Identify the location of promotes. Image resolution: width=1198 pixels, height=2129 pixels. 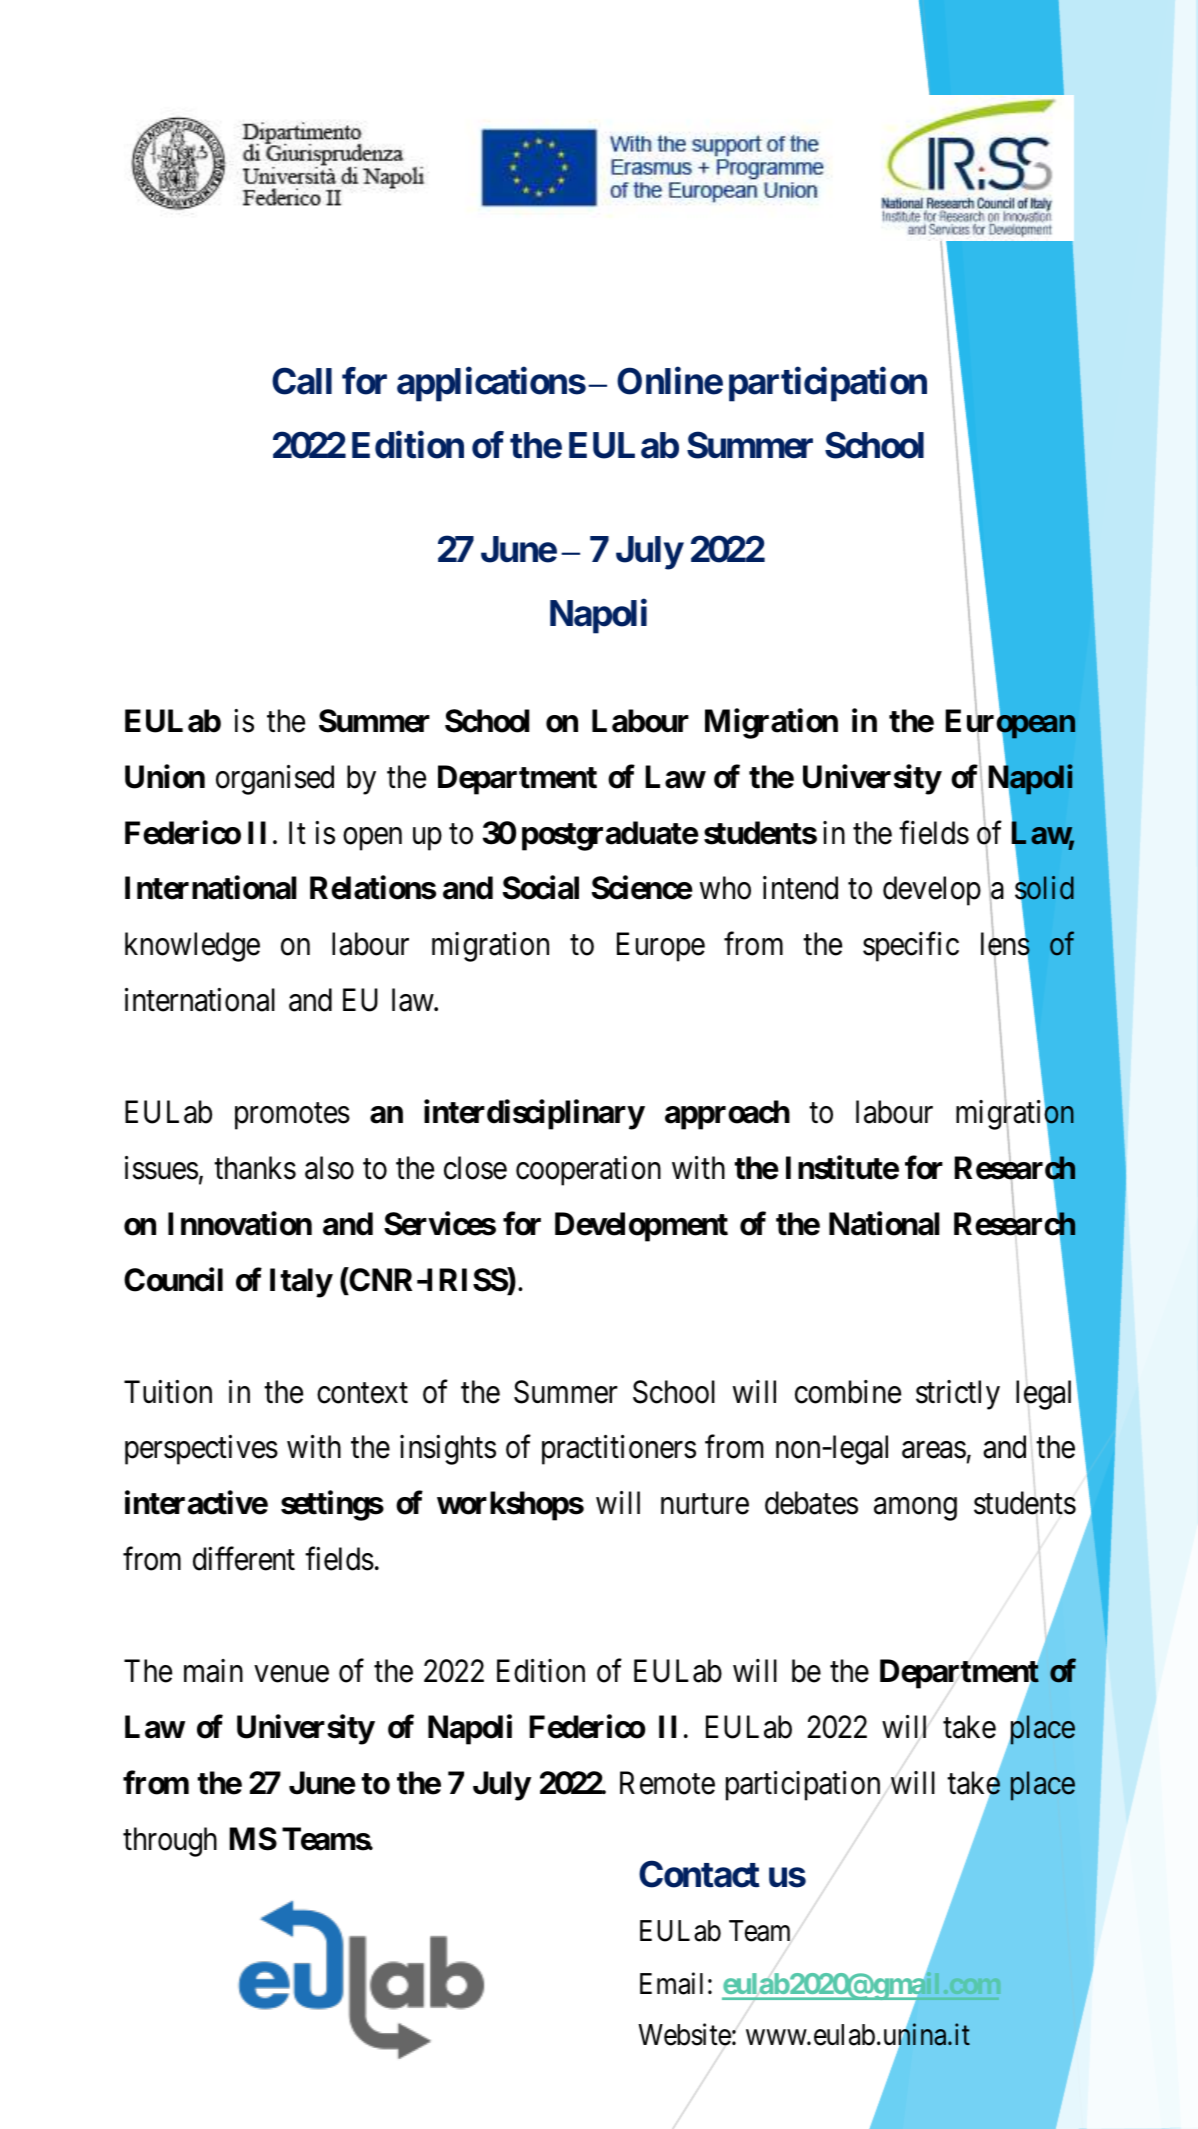
(292, 1116).
